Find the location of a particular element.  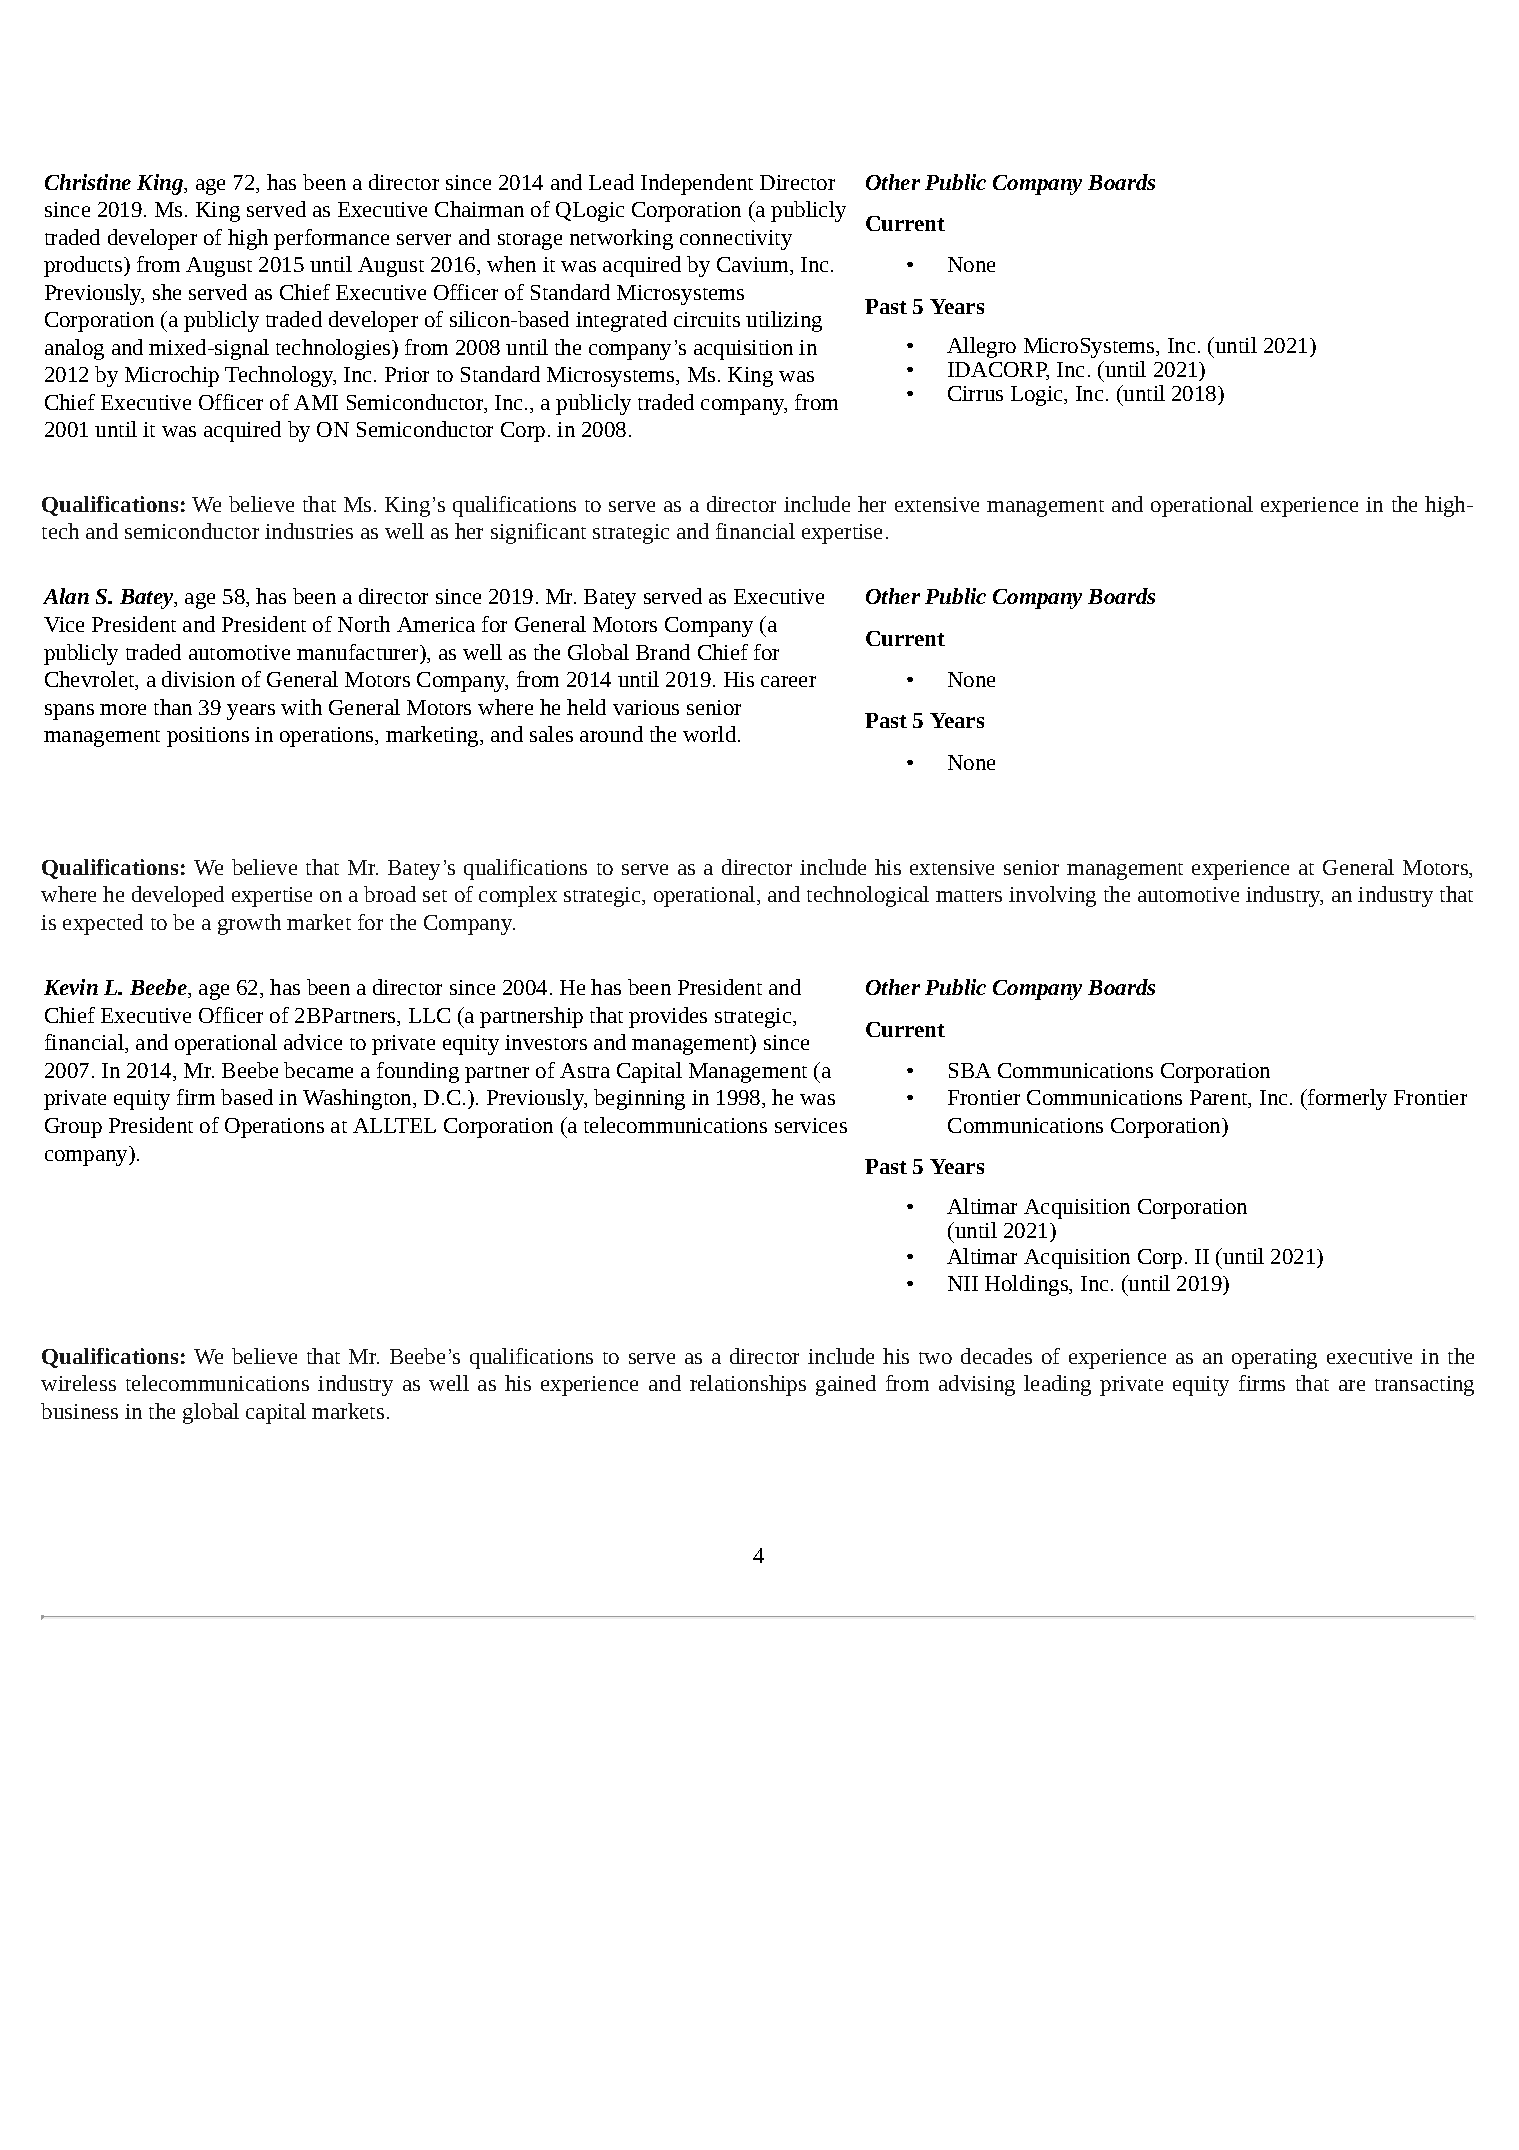

Allegro is located at coordinates (981, 347).
